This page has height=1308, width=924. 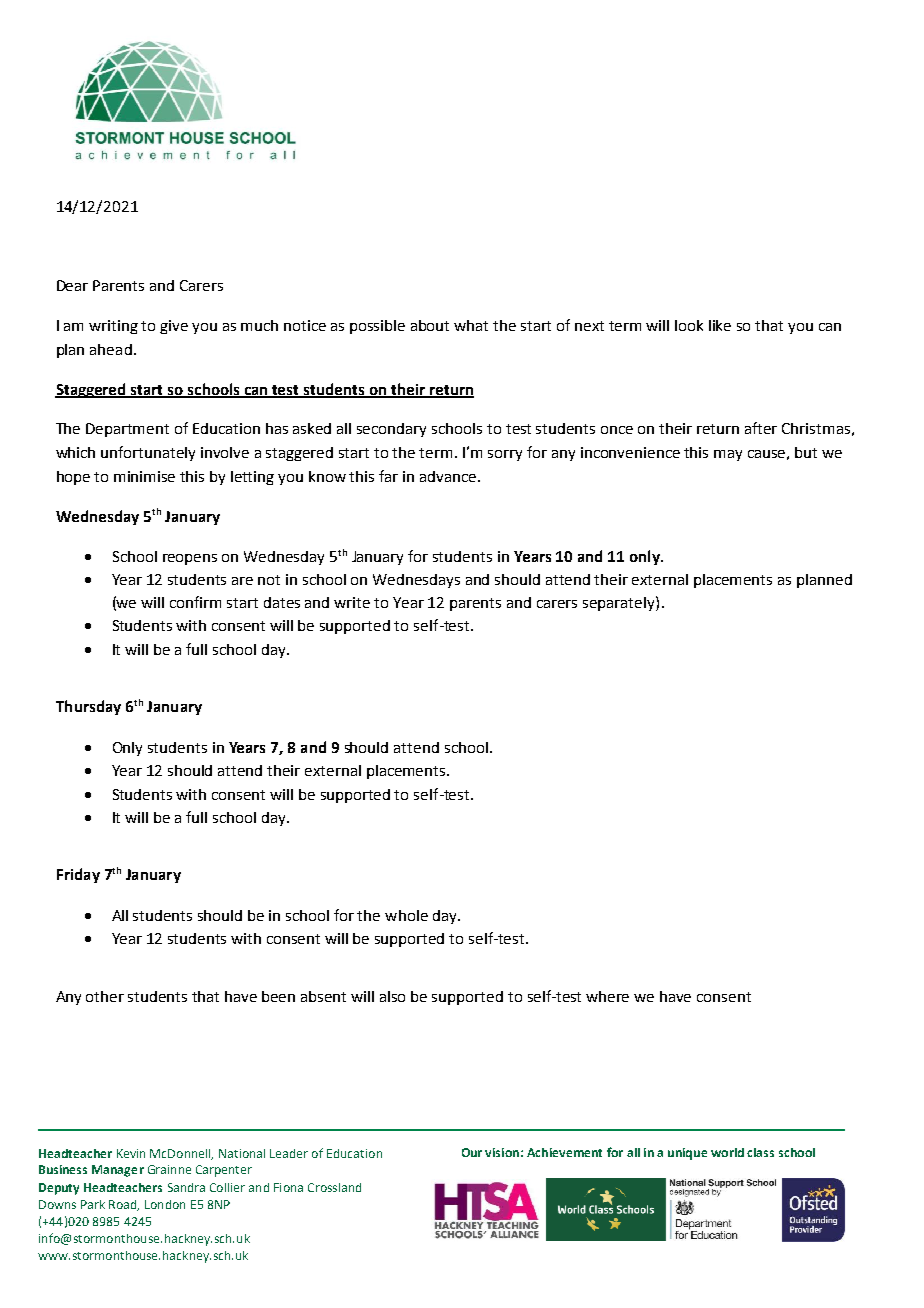 What do you see at coordinates (105, 996) in the page?
I see `other` at bounding box center [105, 996].
